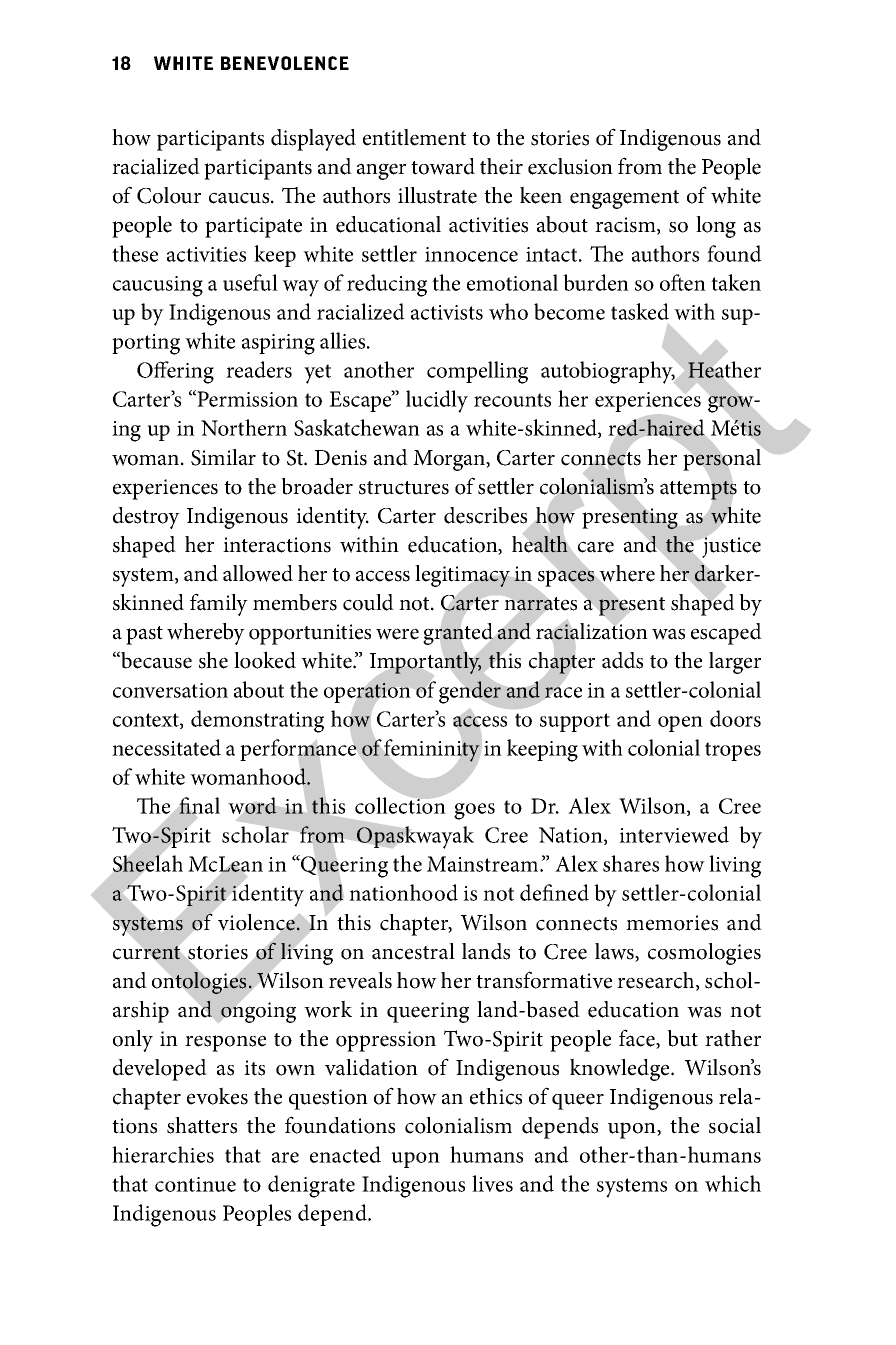  I want to click on continue, so click(195, 1184).
